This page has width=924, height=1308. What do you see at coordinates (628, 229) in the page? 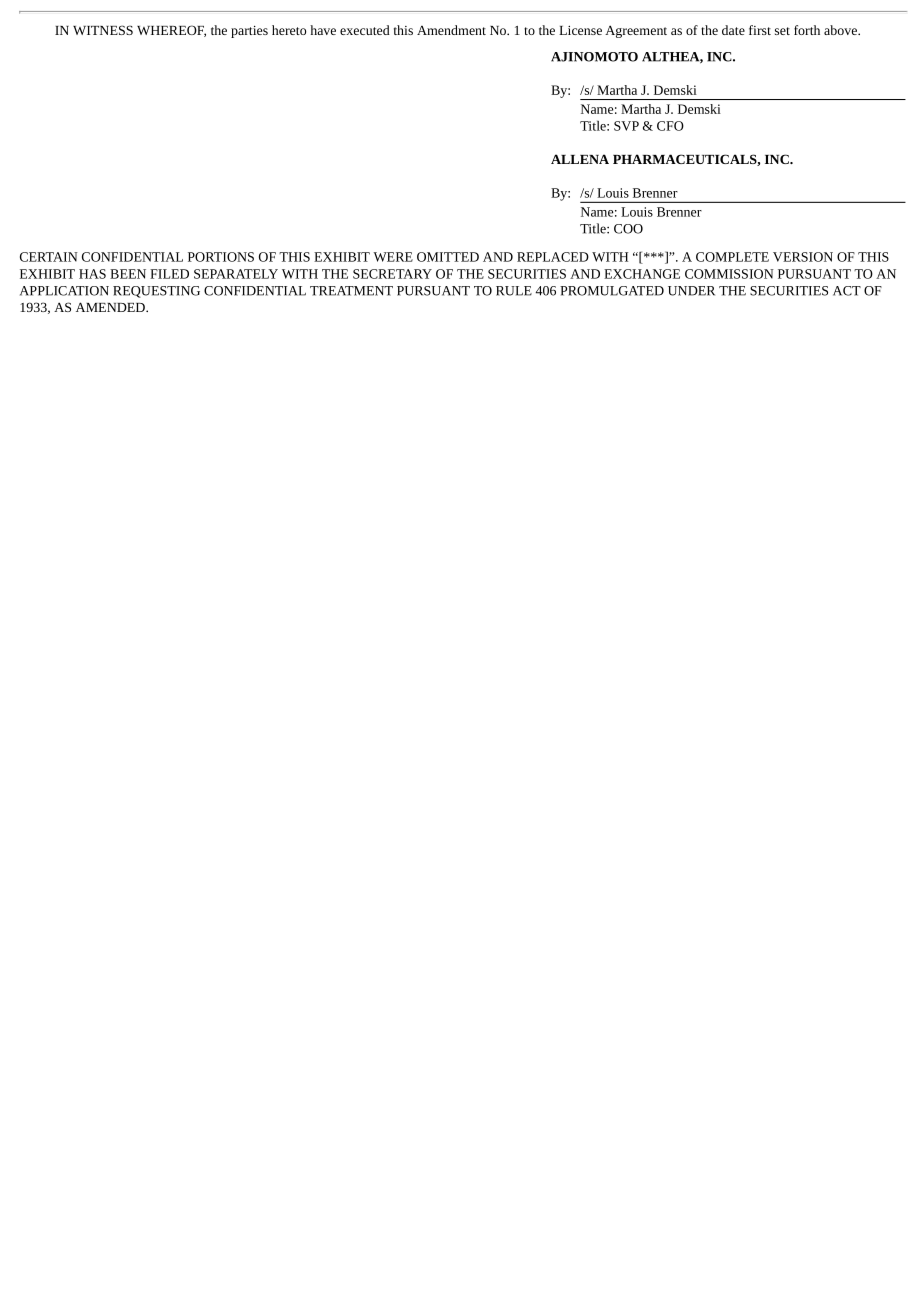
I see `COO` at bounding box center [628, 229].
